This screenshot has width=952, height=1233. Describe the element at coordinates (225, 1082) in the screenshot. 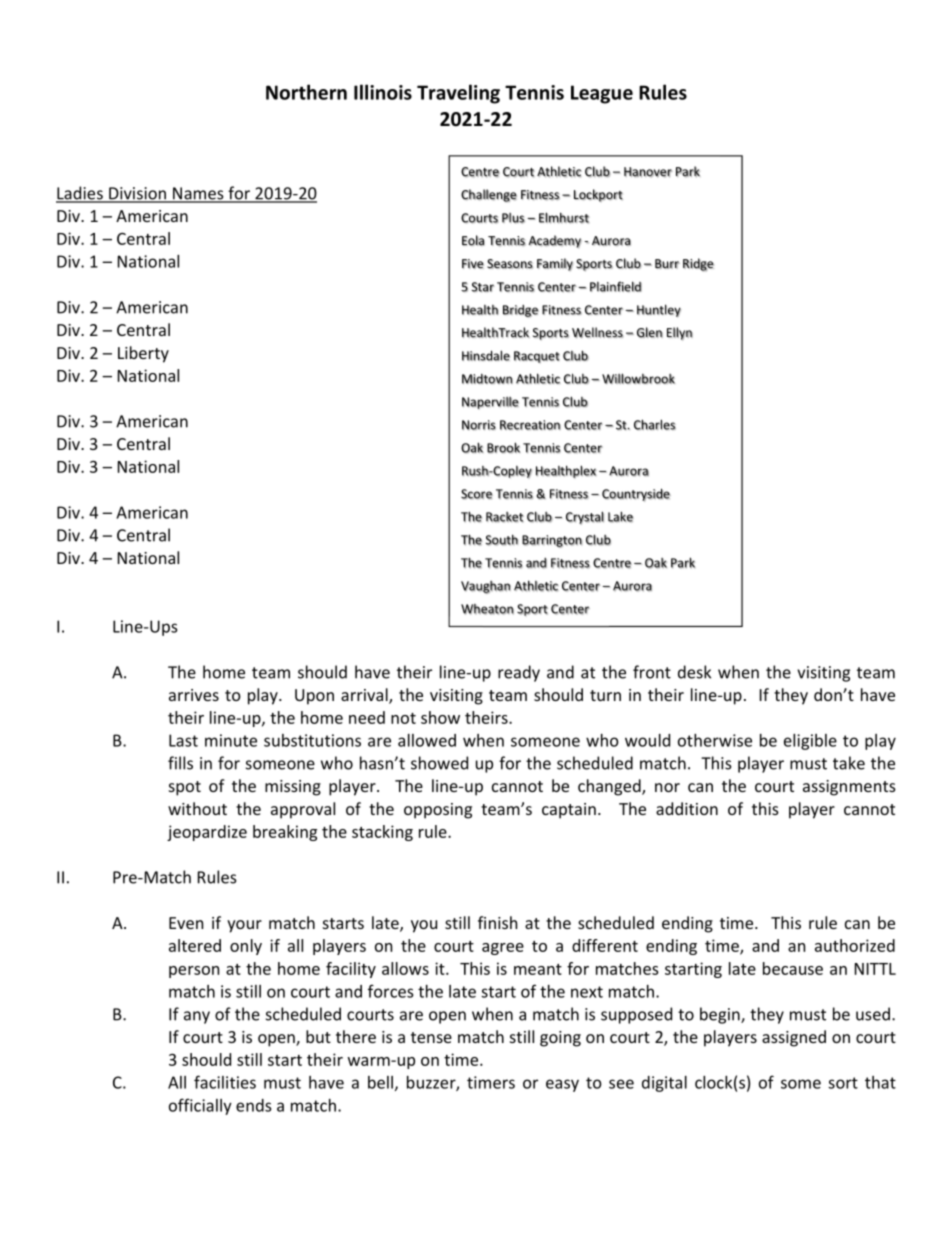

I see `facilities` at that location.
